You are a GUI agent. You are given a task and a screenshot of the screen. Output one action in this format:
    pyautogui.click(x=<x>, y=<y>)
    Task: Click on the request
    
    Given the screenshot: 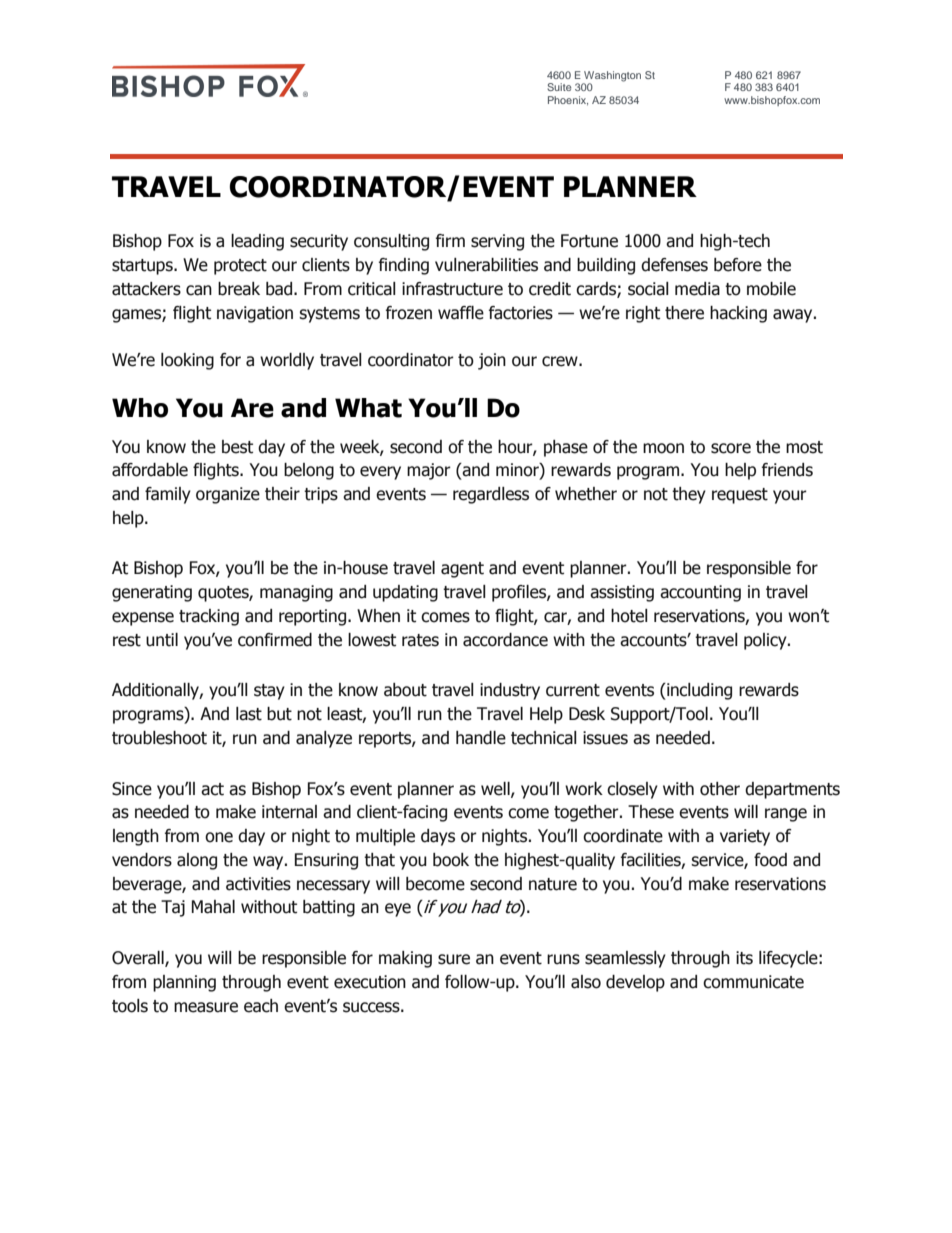 What is the action you would take?
    pyautogui.click(x=740, y=496)
